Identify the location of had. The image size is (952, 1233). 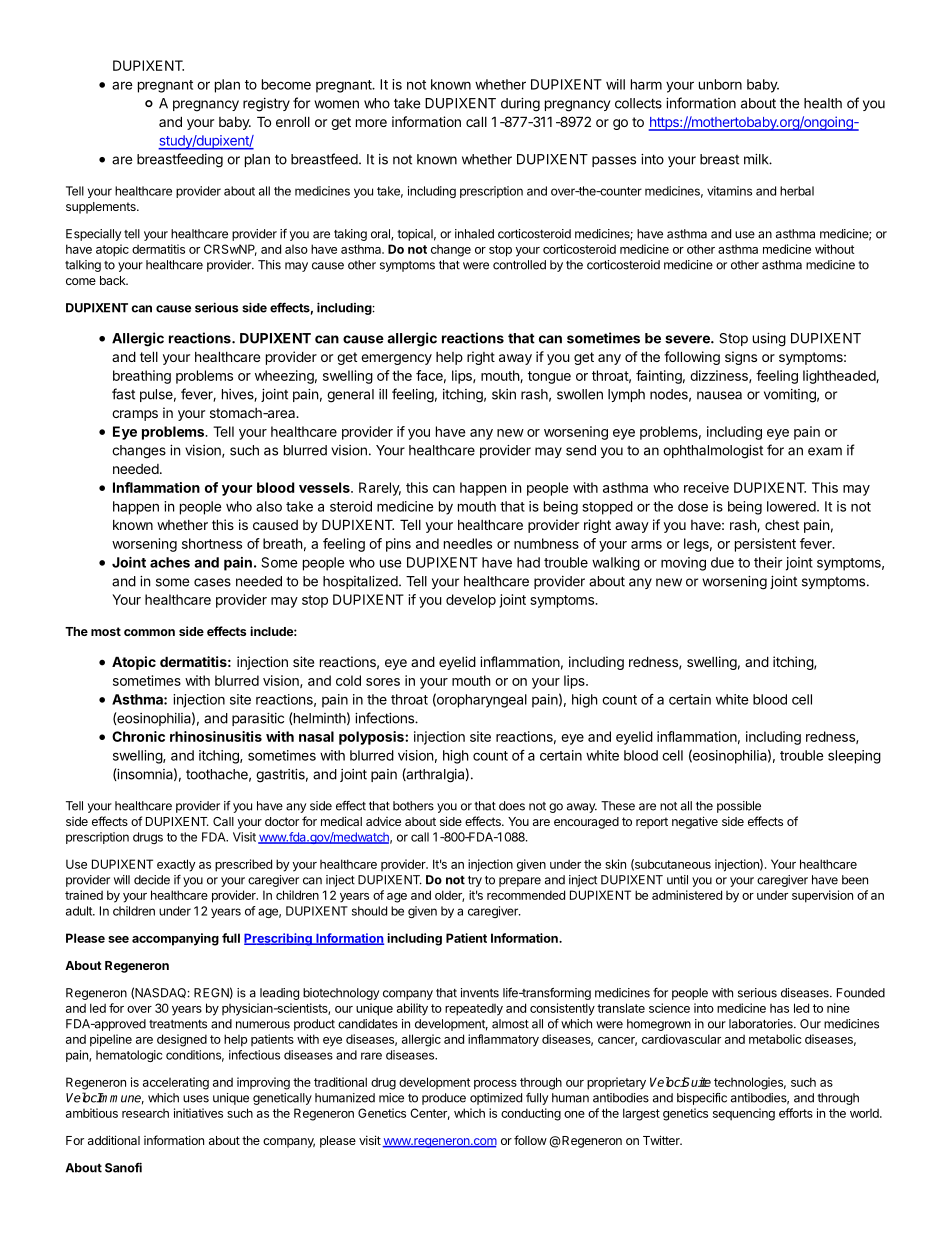
(528, 562).
